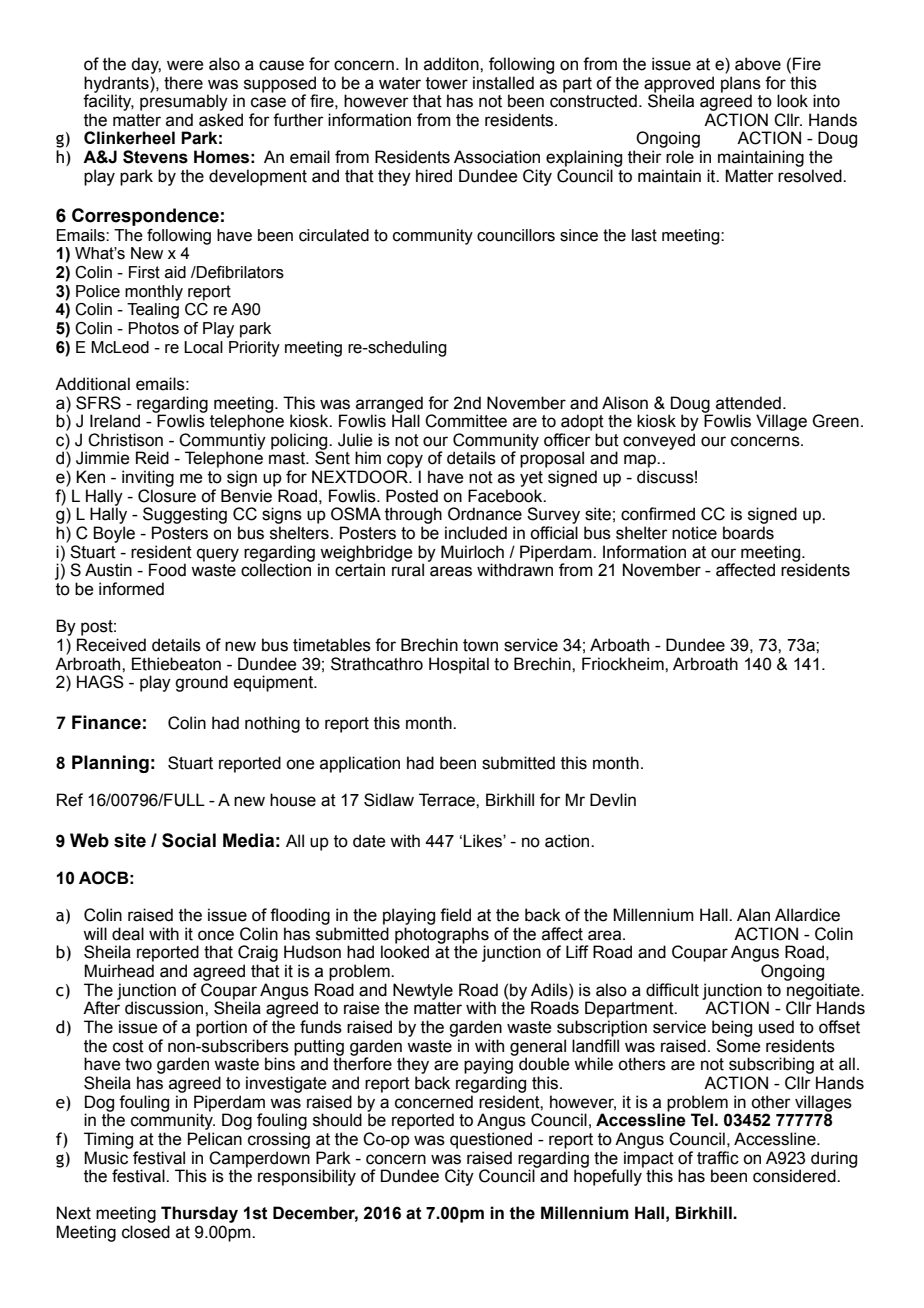 This page has height=1308, width=924. Describe the element at coordinates (748, 533) in the page. I see `boards` at that location.
